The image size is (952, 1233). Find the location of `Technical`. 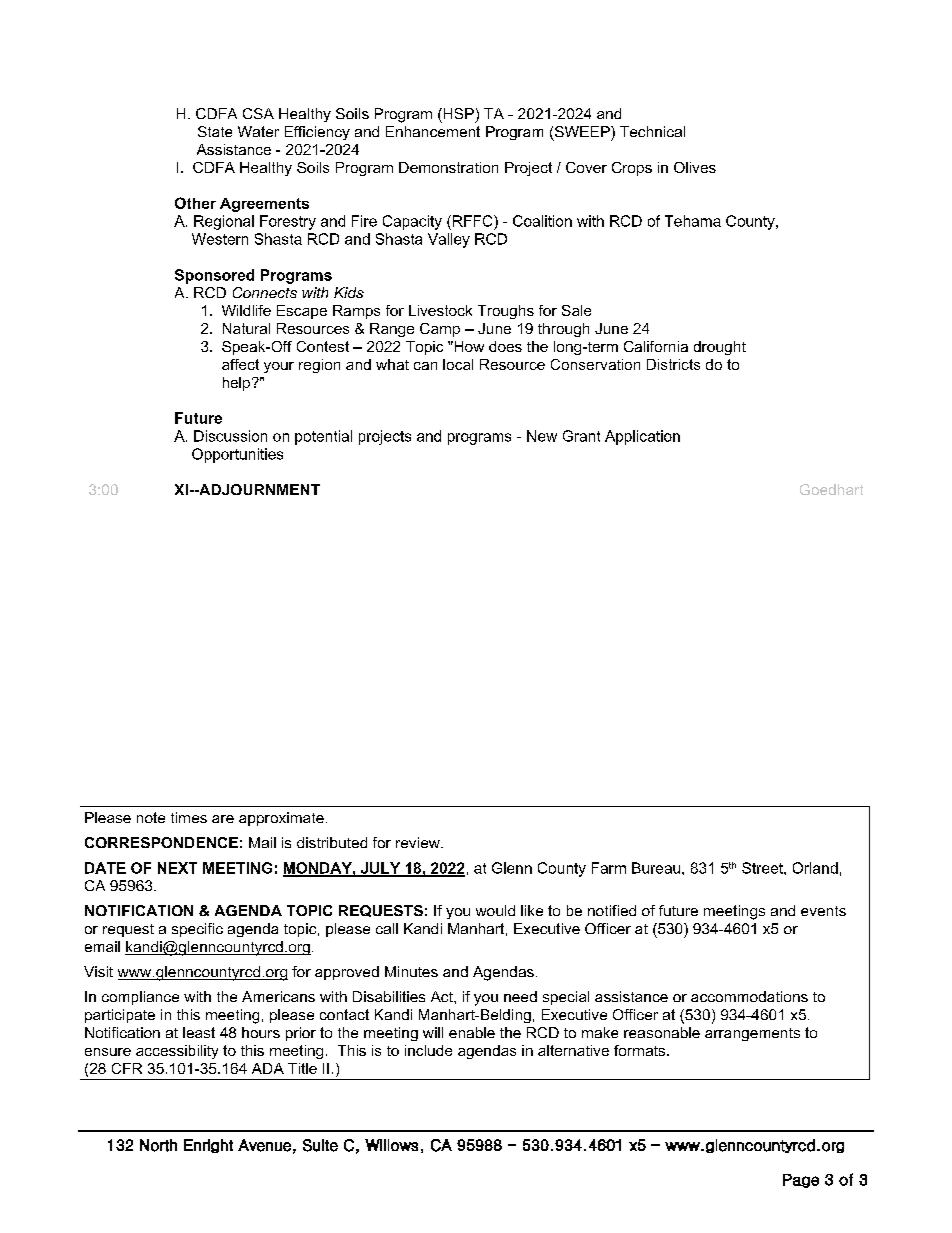

Technical is located at coordinates (652, 131).
